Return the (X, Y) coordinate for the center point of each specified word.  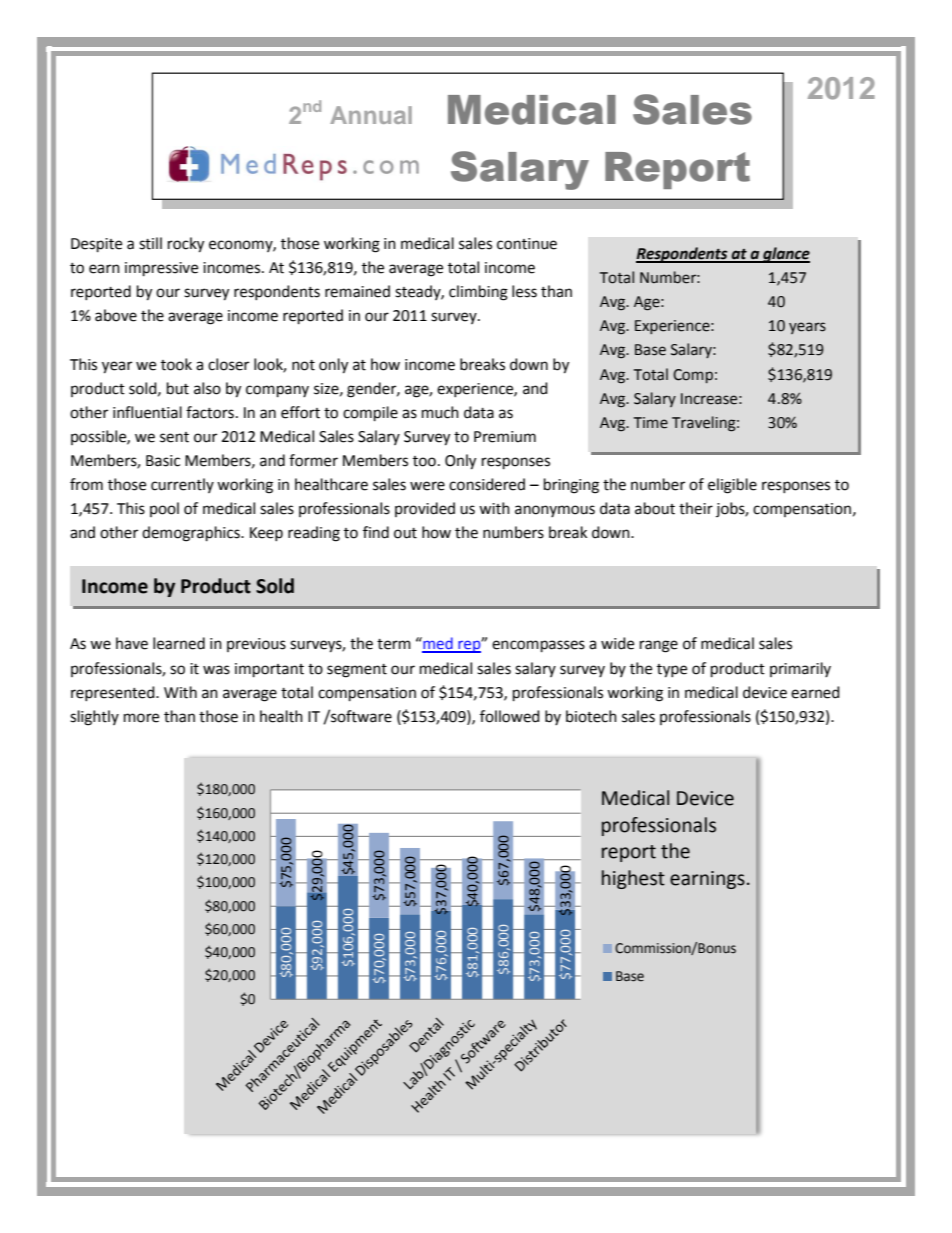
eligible (732, 486)
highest (633, 879)
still (150, 243)
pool (164, 509)
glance (785, 255)
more (141, 718)
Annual (371, 115)
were (427, 486)
